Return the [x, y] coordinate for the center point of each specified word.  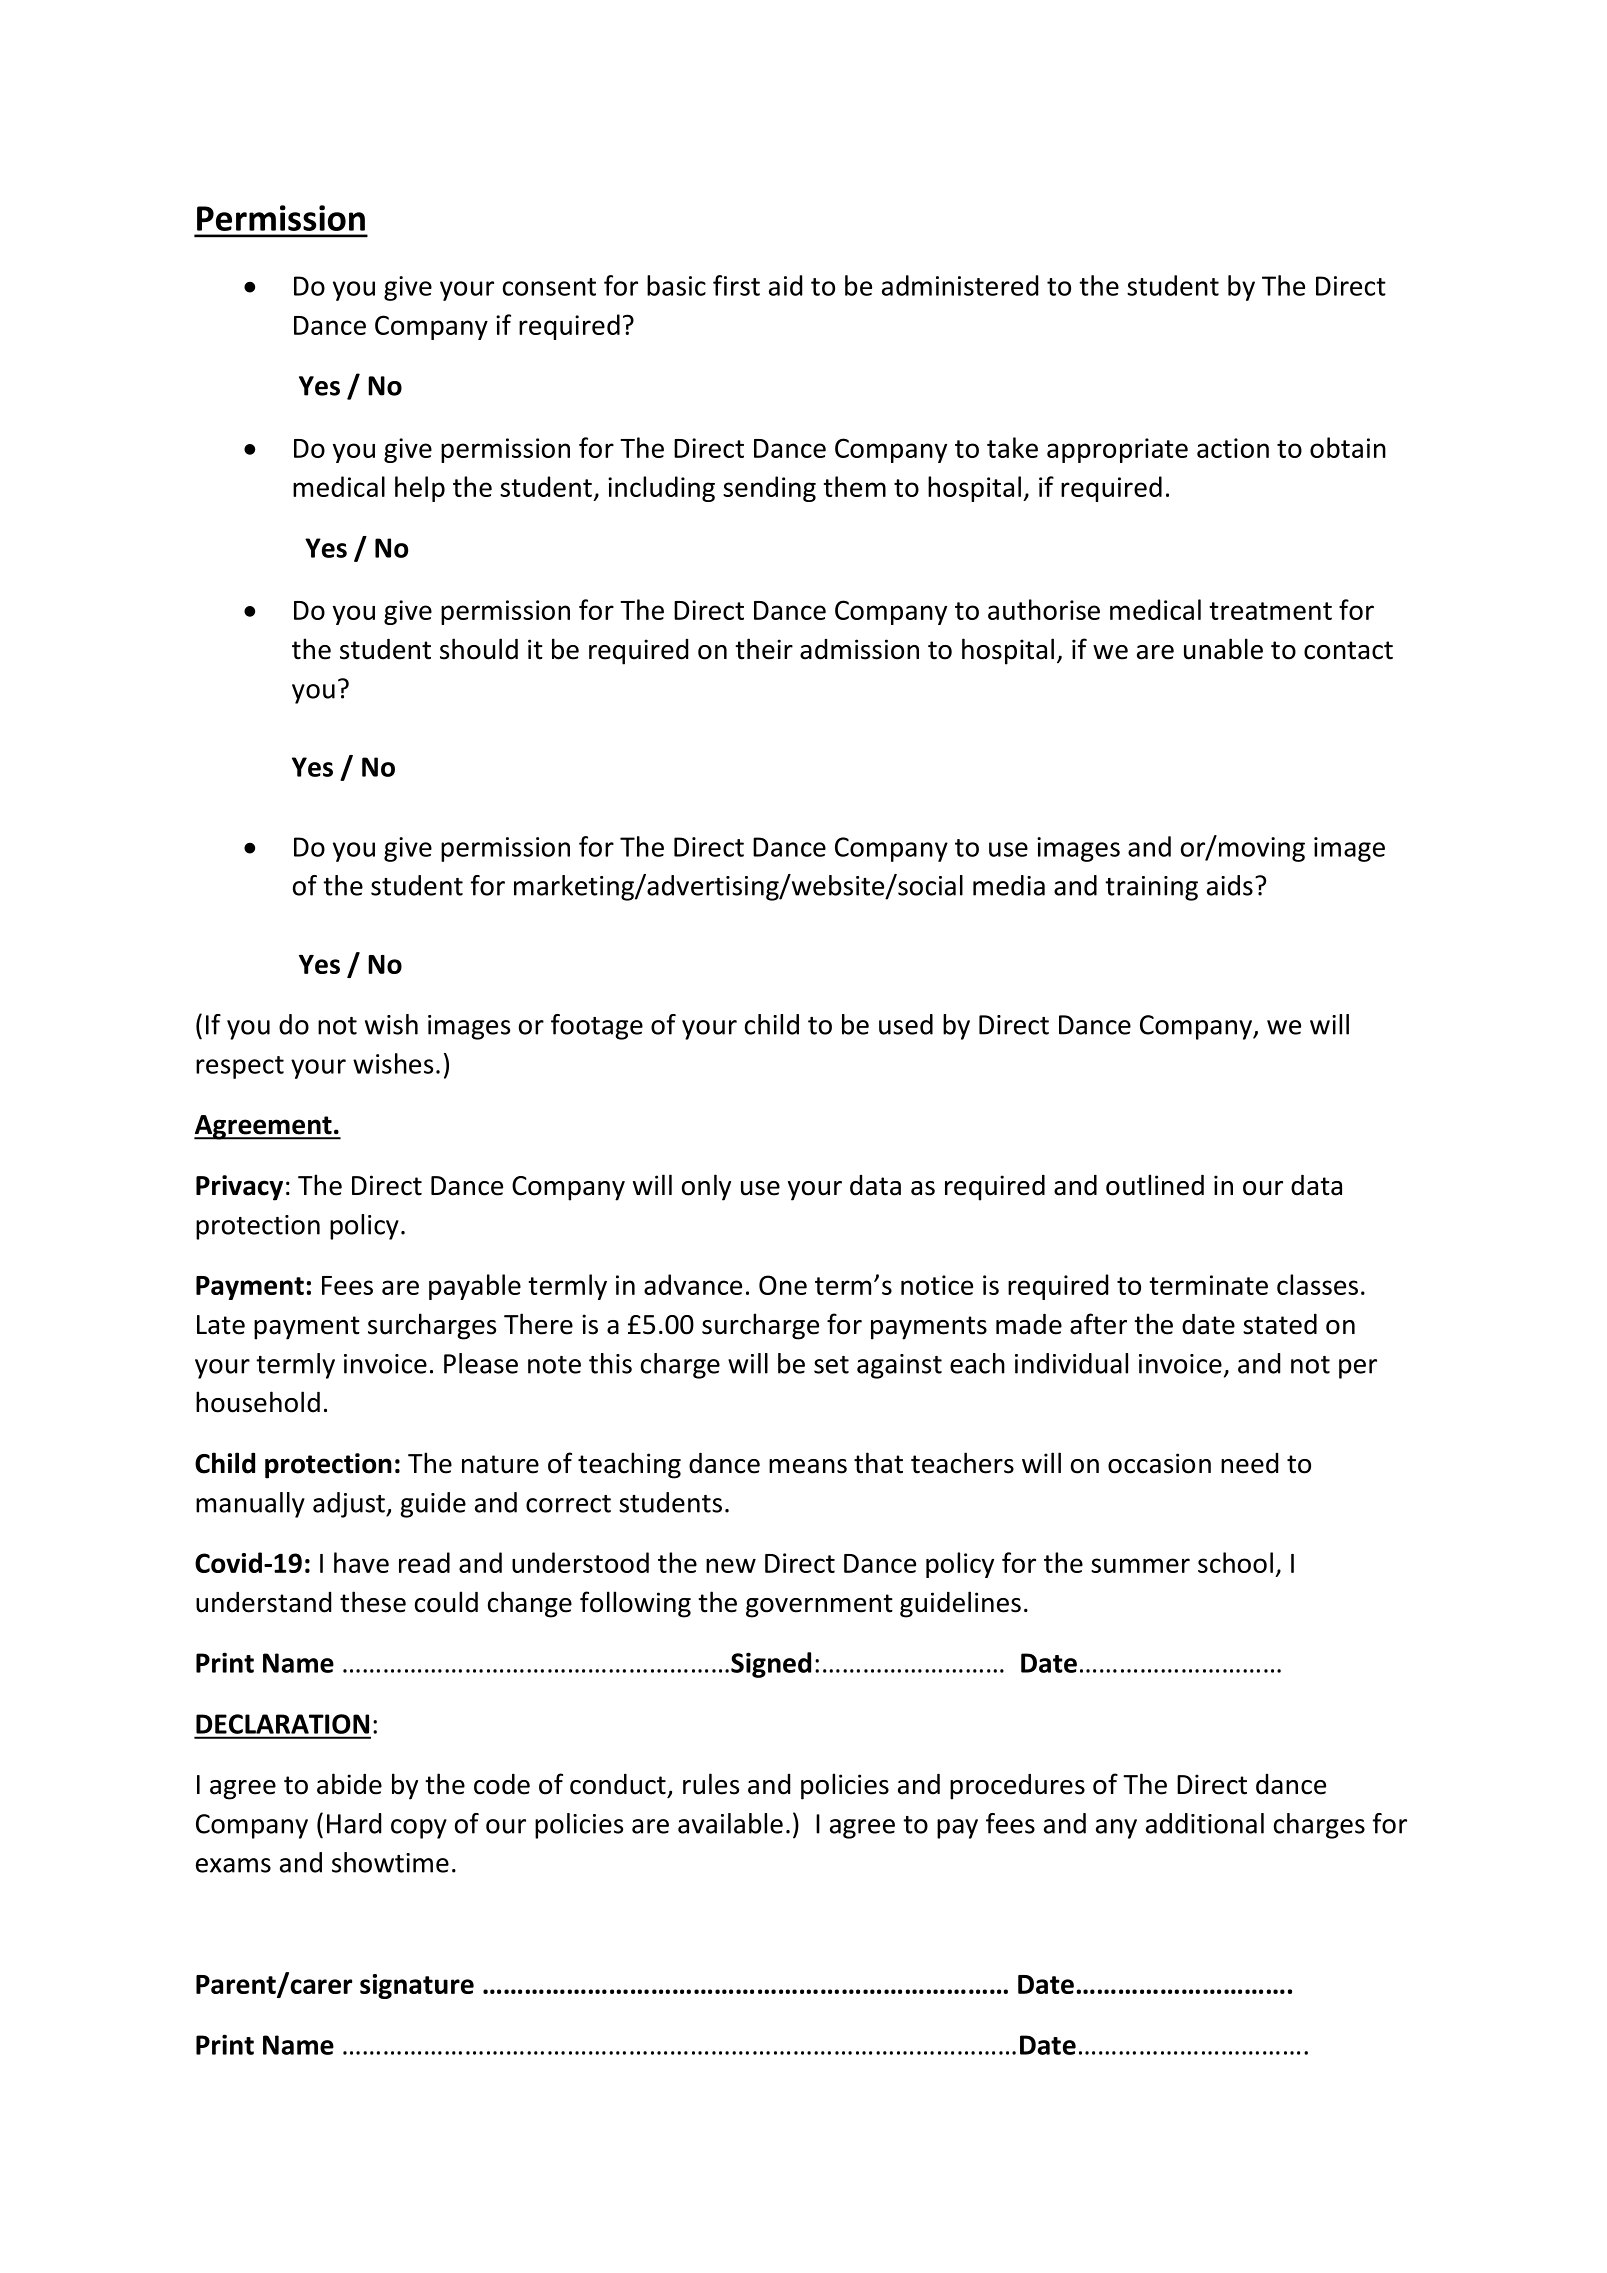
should [479, 649]
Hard [354, 1823]
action [1233, 448]
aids [1230, 885]
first [736, 285]
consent [549, 287]
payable [475, 1287]
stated [1280, 1324]
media [1009, 885]
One [783, 1285]
